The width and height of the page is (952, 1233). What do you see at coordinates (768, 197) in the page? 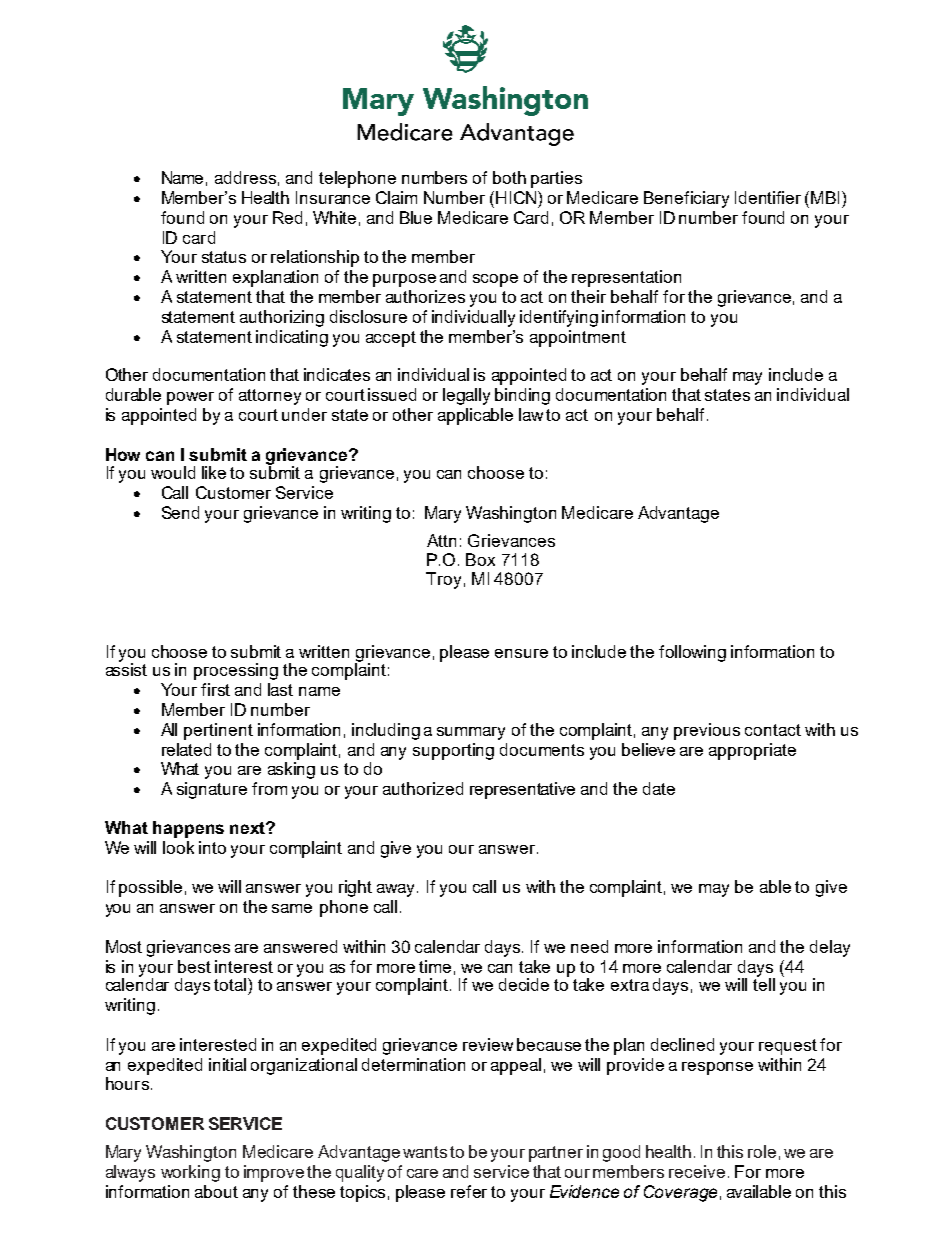
I see `Identifier` at bounding box center [768, 197].
